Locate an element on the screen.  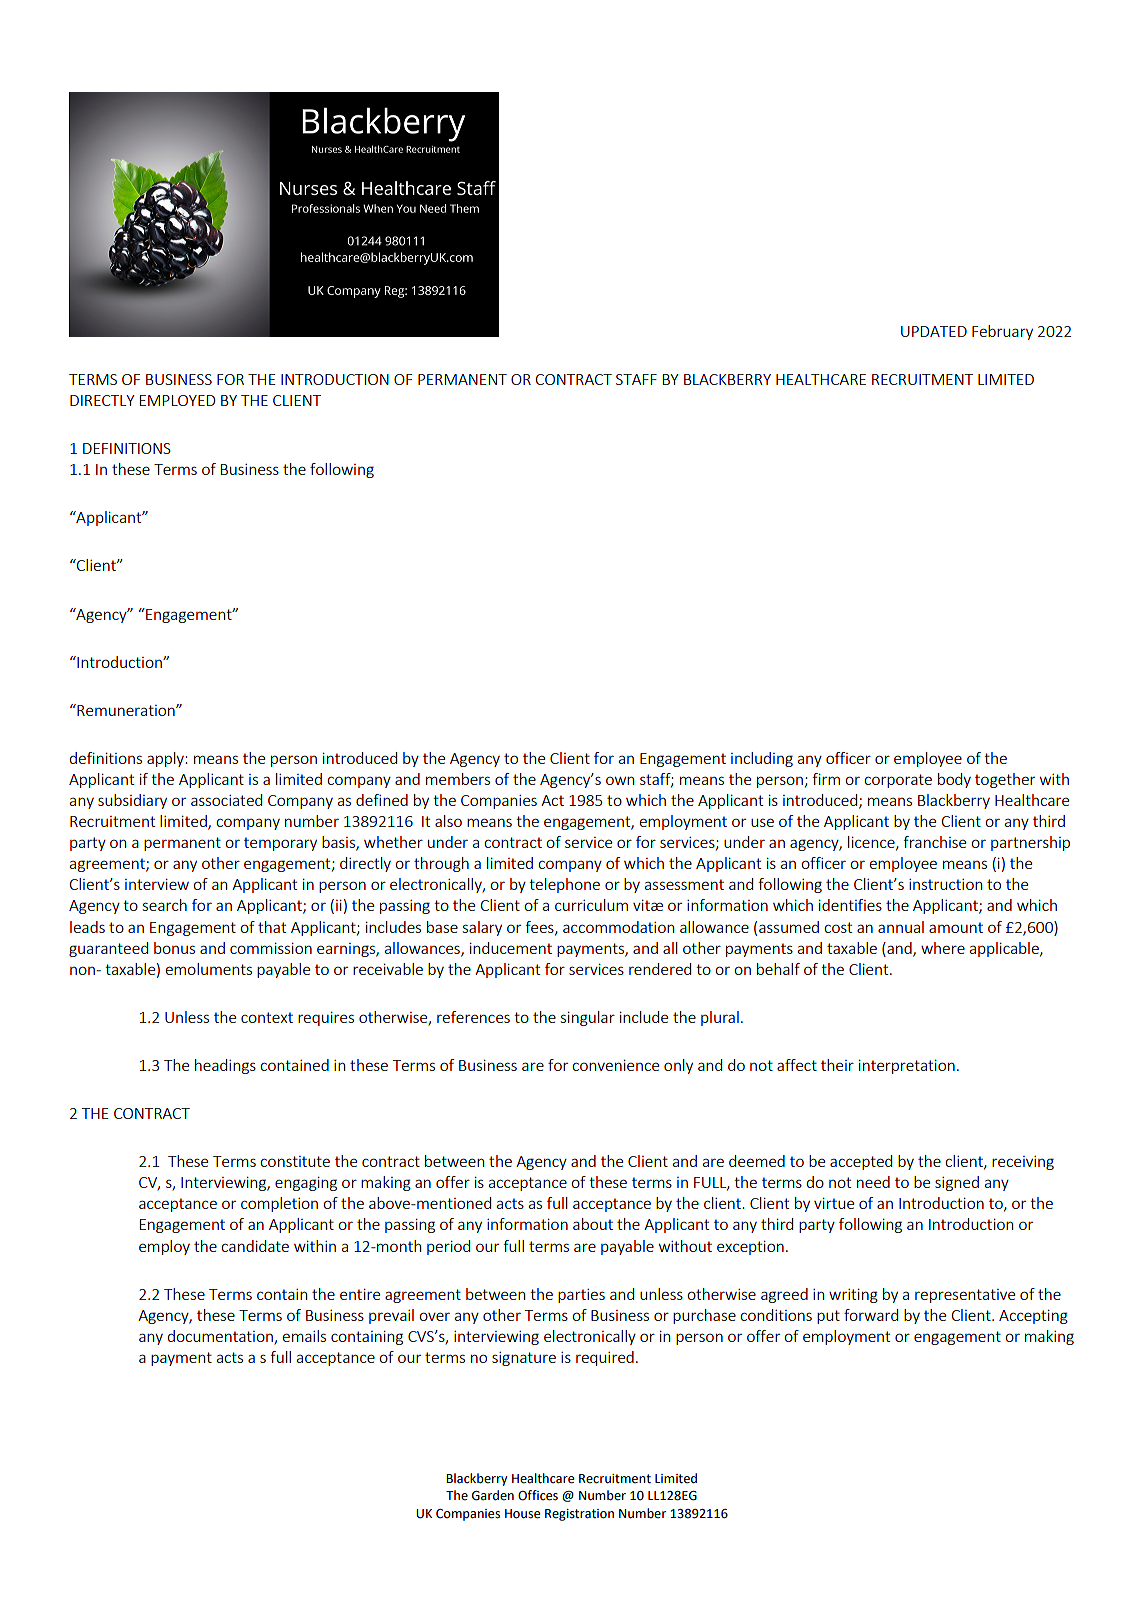
Remuneration is located at coordinates (126, 710).
